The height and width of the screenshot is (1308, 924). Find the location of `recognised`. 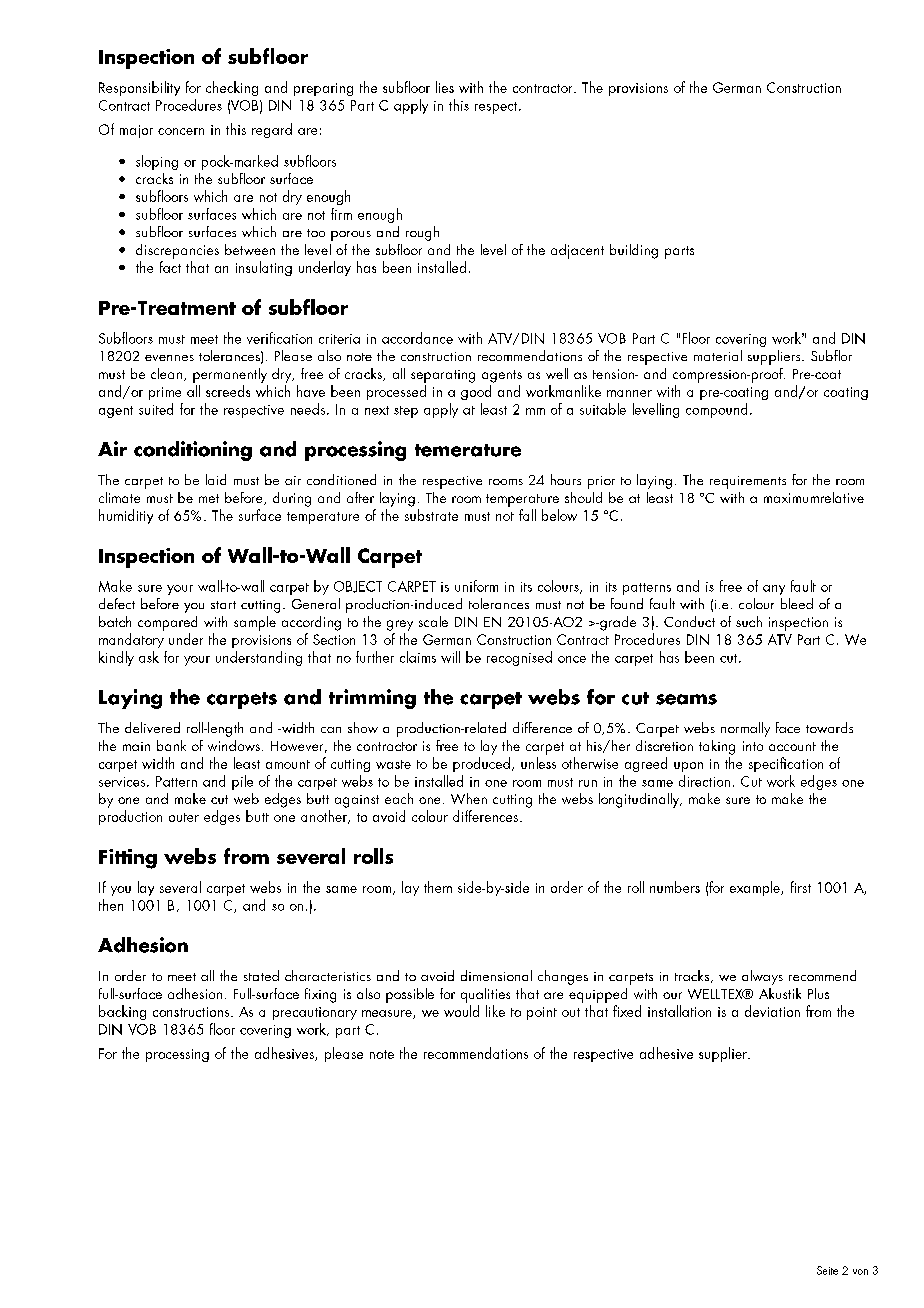

recognised is located at coordinates (519, 658).
